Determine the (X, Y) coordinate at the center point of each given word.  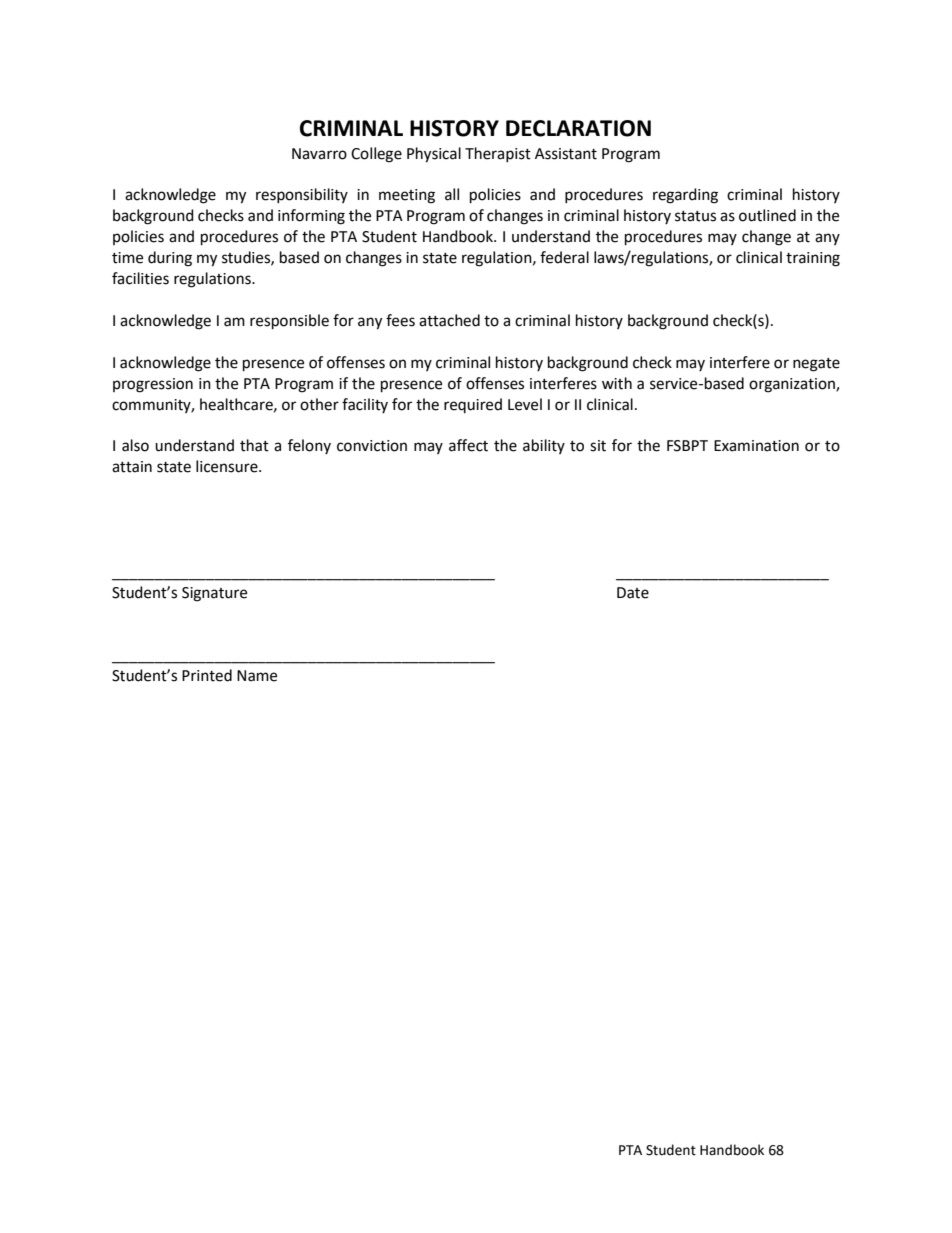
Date (633, 593)
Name (257, 676)
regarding (685, 196)
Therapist (498, 154)
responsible (289, 322)
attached (449, 320)
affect (468, 445)
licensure (228, 466)
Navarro (319, 154)
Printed (207, 675)
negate (816, 365)
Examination (756, 446)
